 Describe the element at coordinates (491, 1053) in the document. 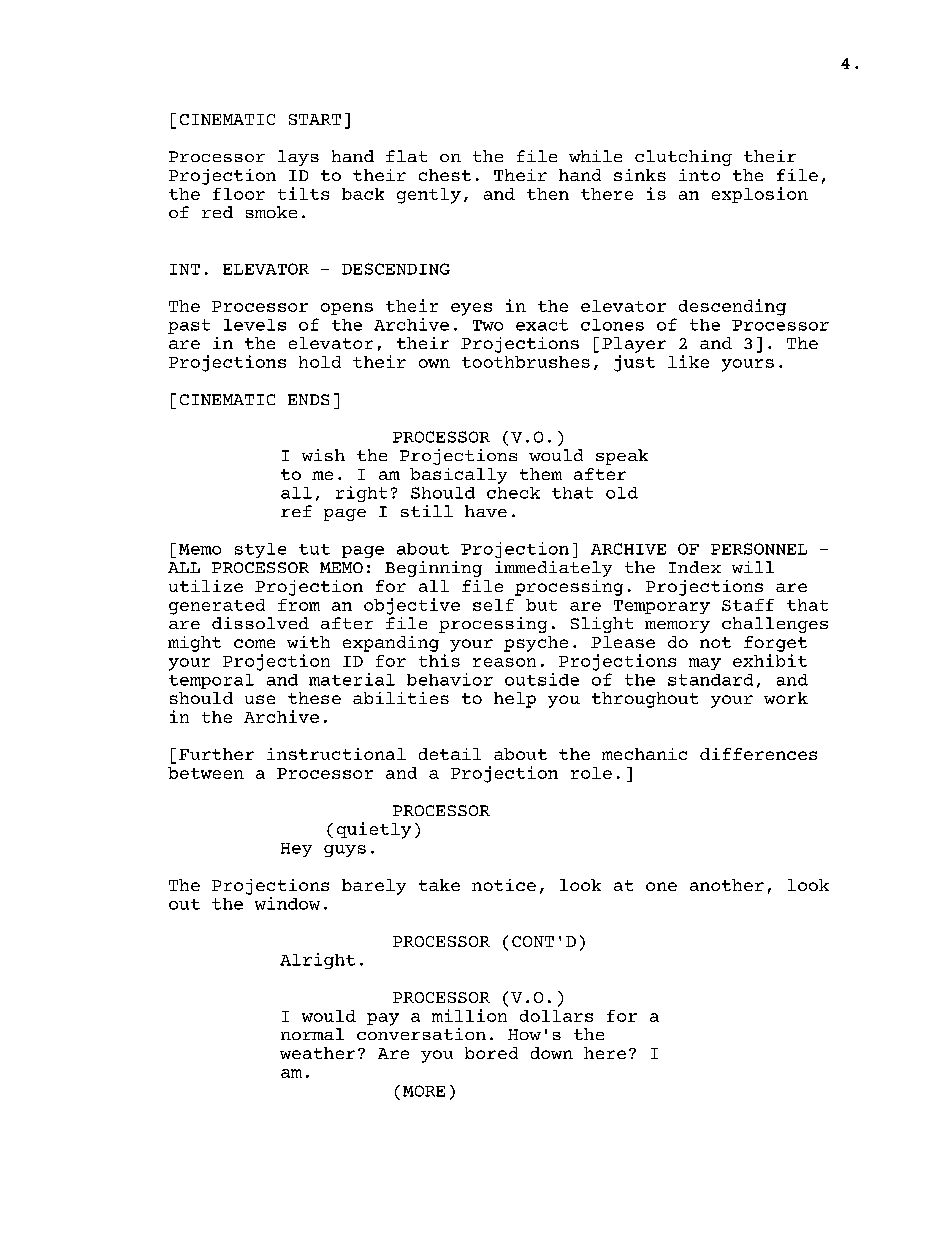

I see `bored` at that location.
